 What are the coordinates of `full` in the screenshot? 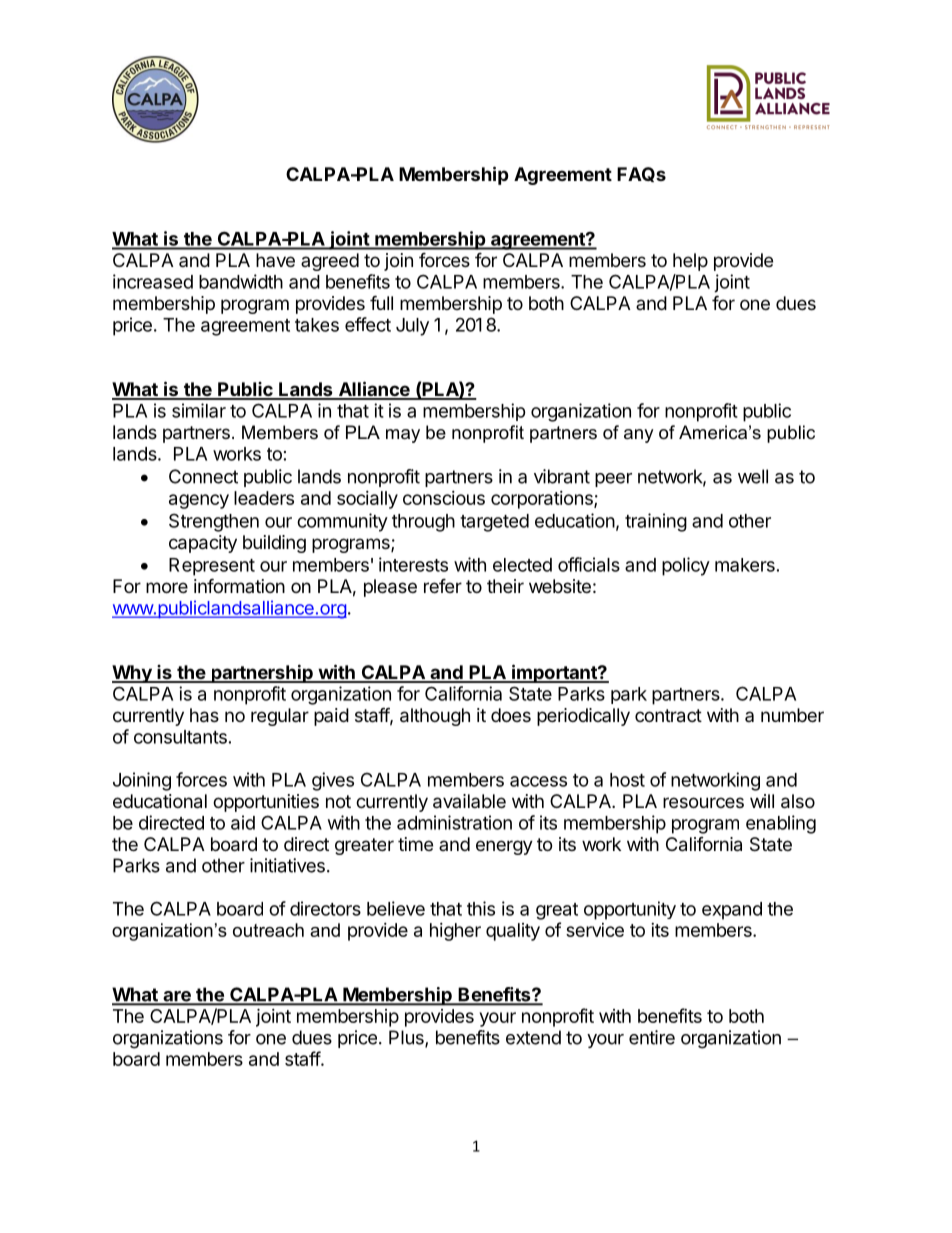 It's located at (381, 302).
